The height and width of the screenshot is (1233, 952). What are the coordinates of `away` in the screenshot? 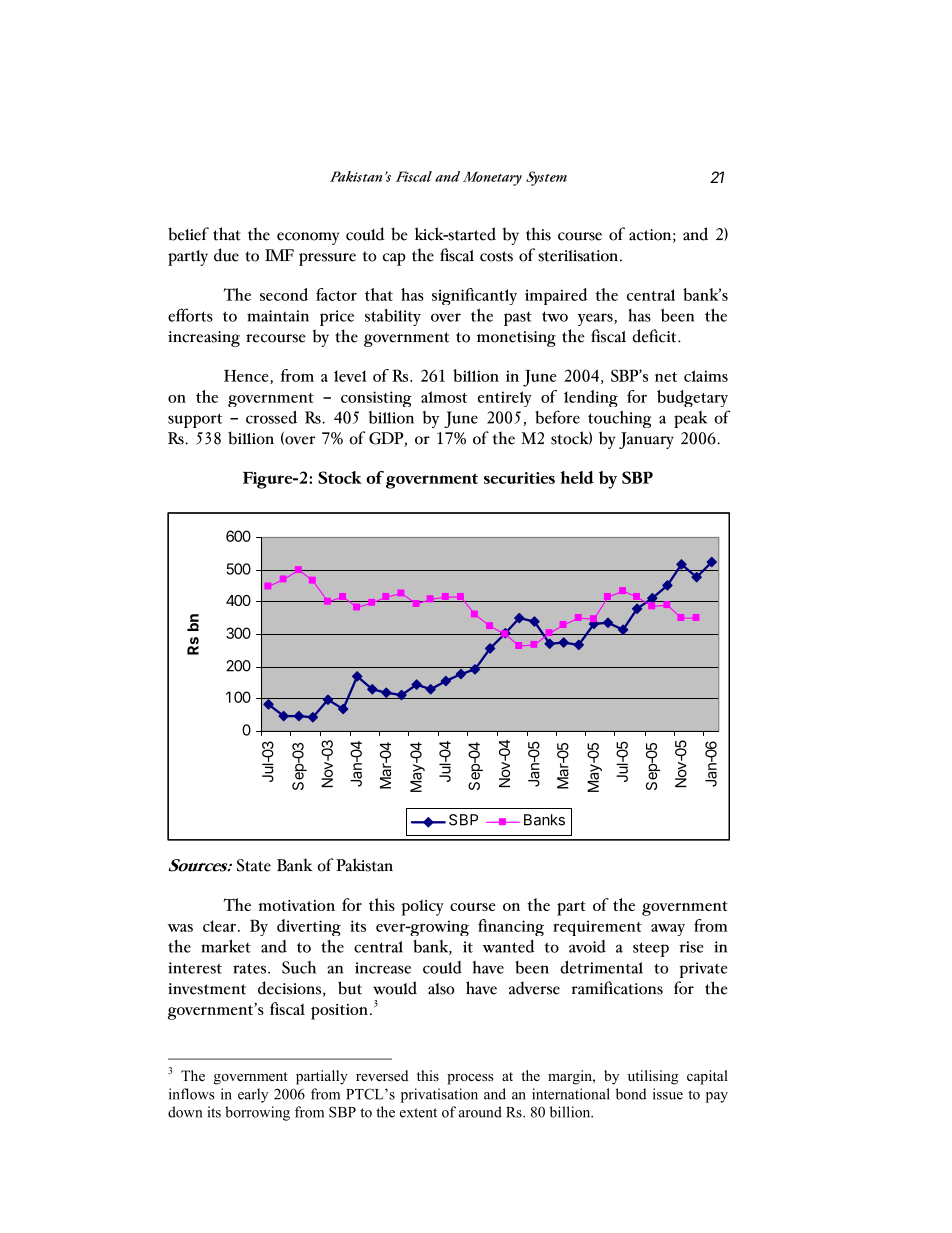 It's located at (668, 930).
